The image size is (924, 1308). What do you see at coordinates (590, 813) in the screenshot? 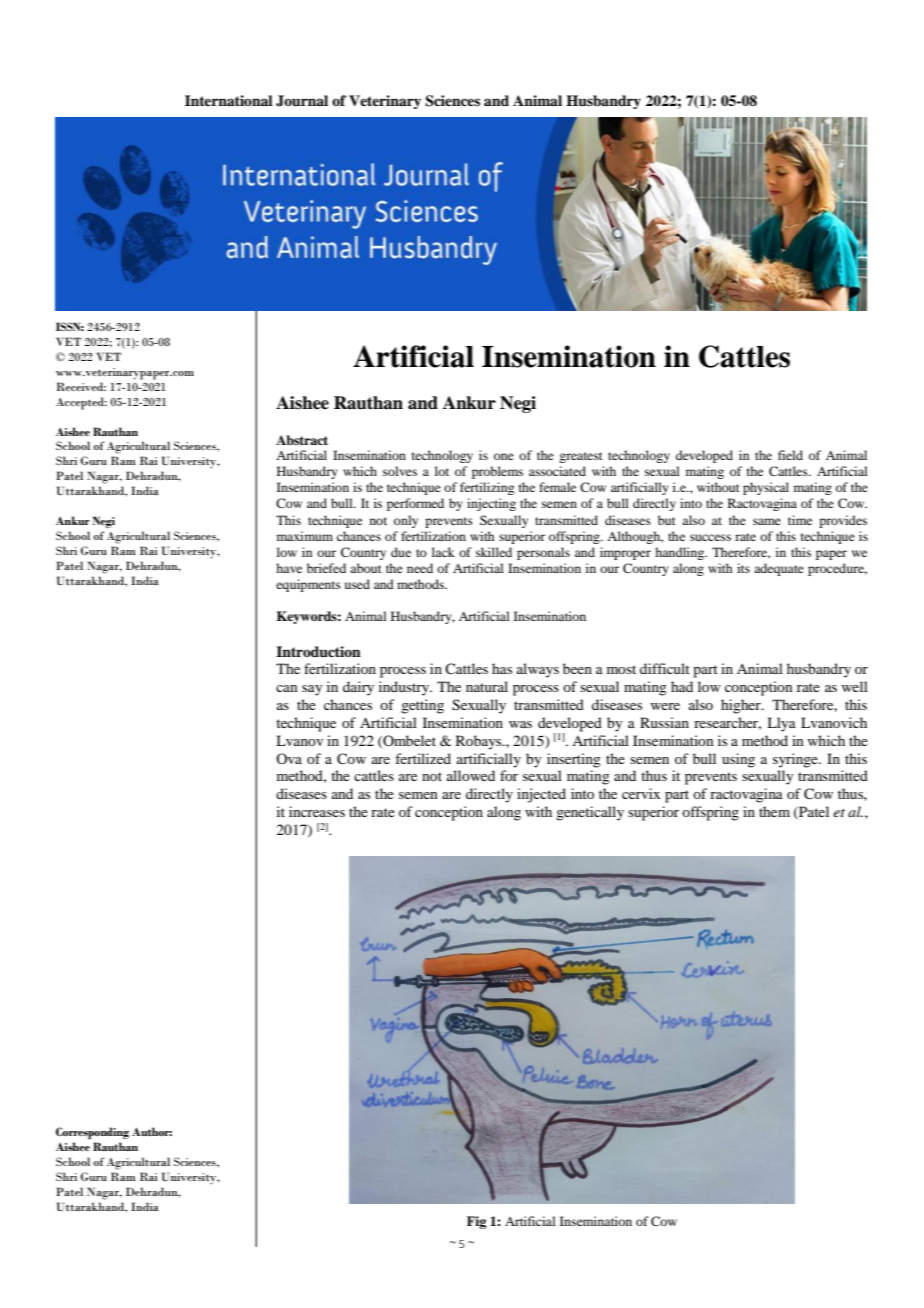
I see `genetically` at bounding box center [590, 813].
